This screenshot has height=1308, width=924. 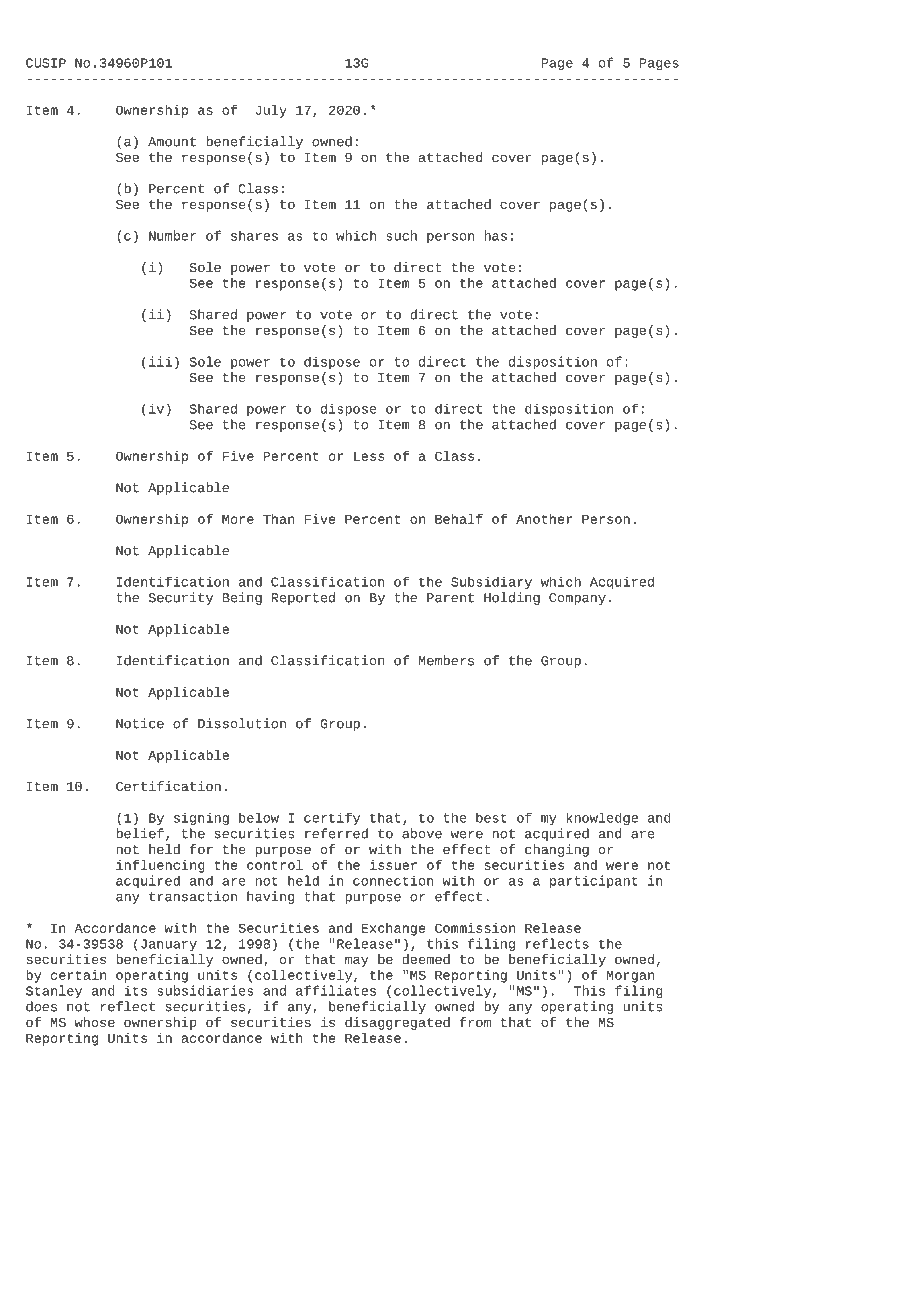 What do you see at coordinates (495, 235) in the screenshot?
I see `has` at bounding box center [495, 235].
